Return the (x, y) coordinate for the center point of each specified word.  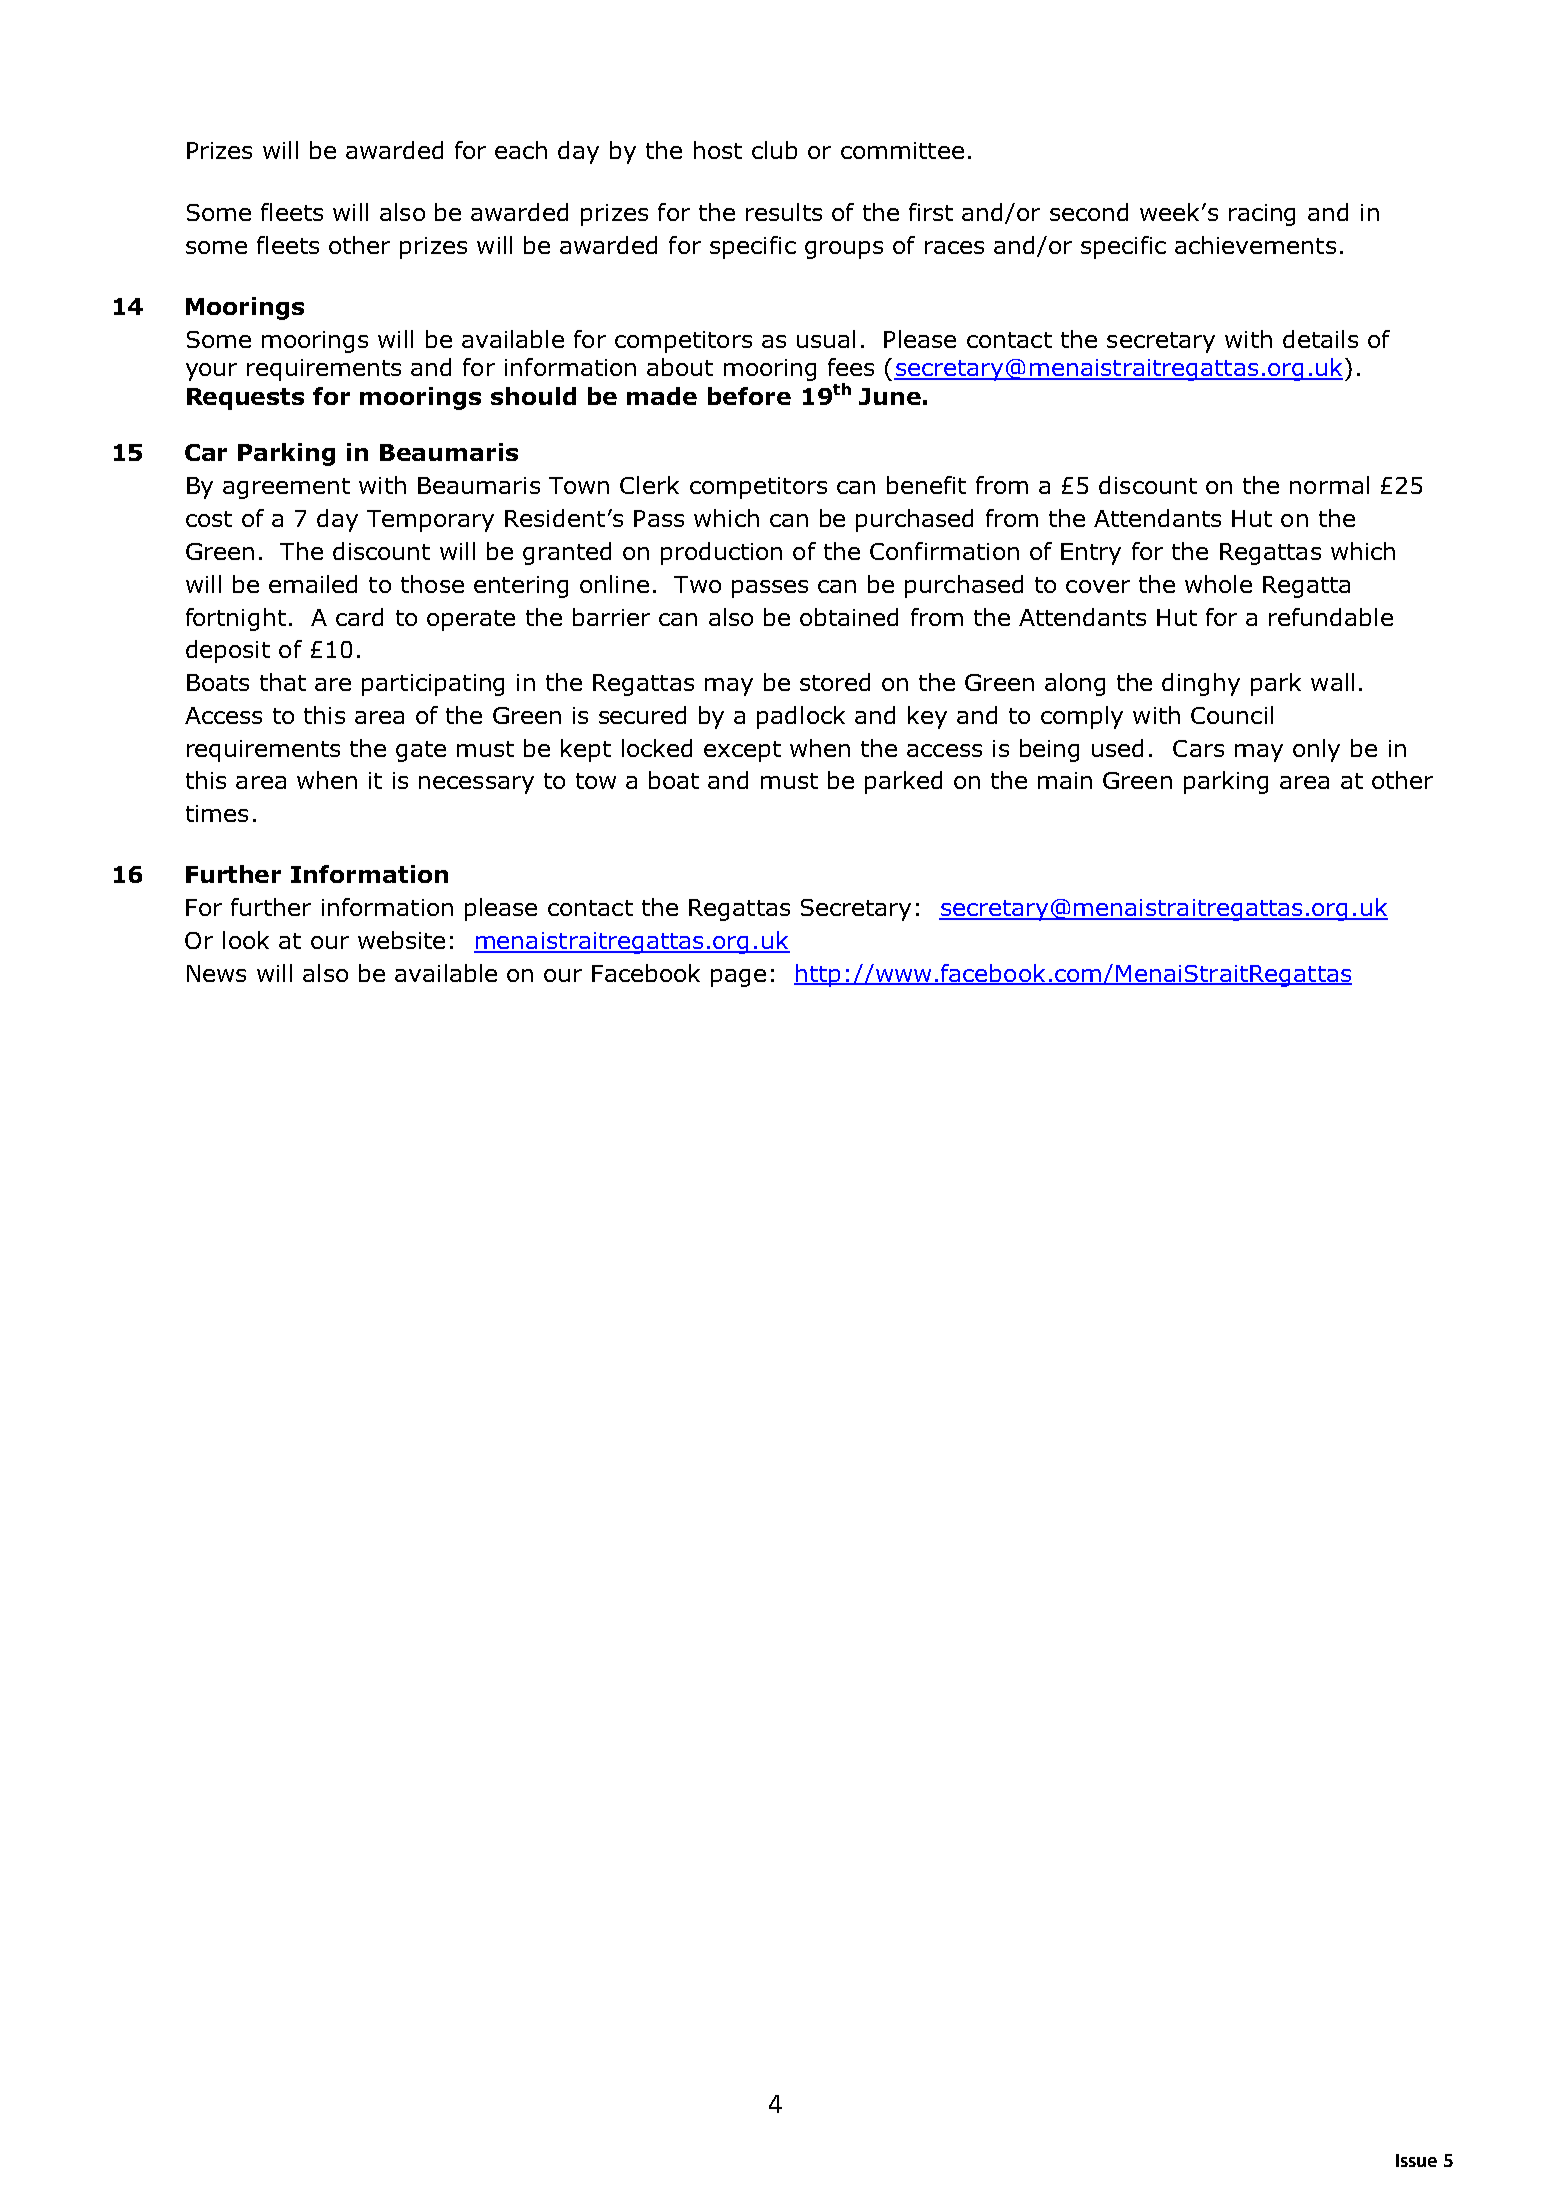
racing (1262, 215)
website (401, 940)
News (216, 973)
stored (835, 682)
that (283, 682)
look (246, 940)
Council (1232, 715)
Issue (1416, 2160)
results (784, 212)
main (1065, 780)
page (738, 978)
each (521, 150)
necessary (476, 785)
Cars (1198, 748)
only (1316, 750)
